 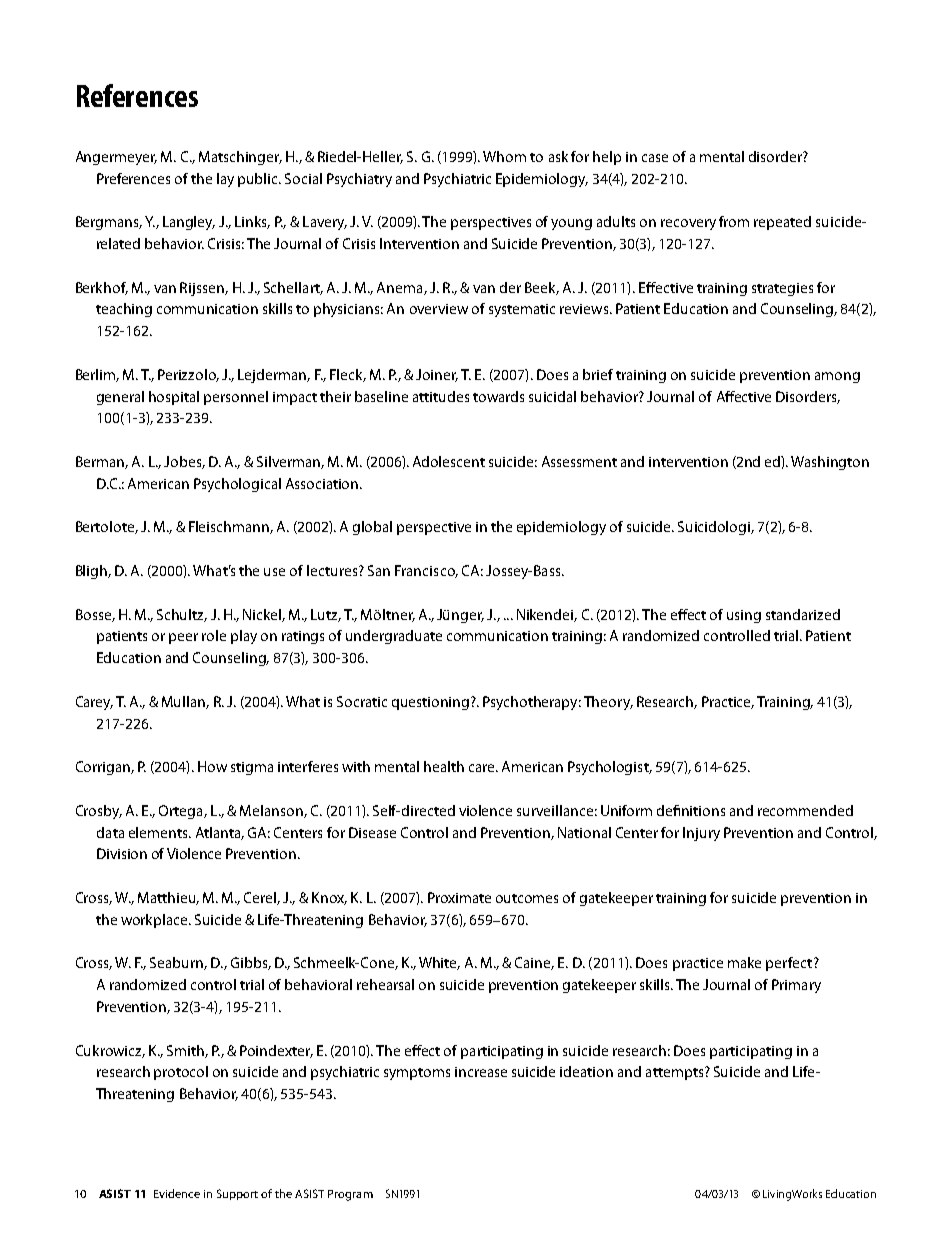 What do you see at coordinates (449, 461) in the page?
I see `Adolescent` at bounding box center [449, 461].
